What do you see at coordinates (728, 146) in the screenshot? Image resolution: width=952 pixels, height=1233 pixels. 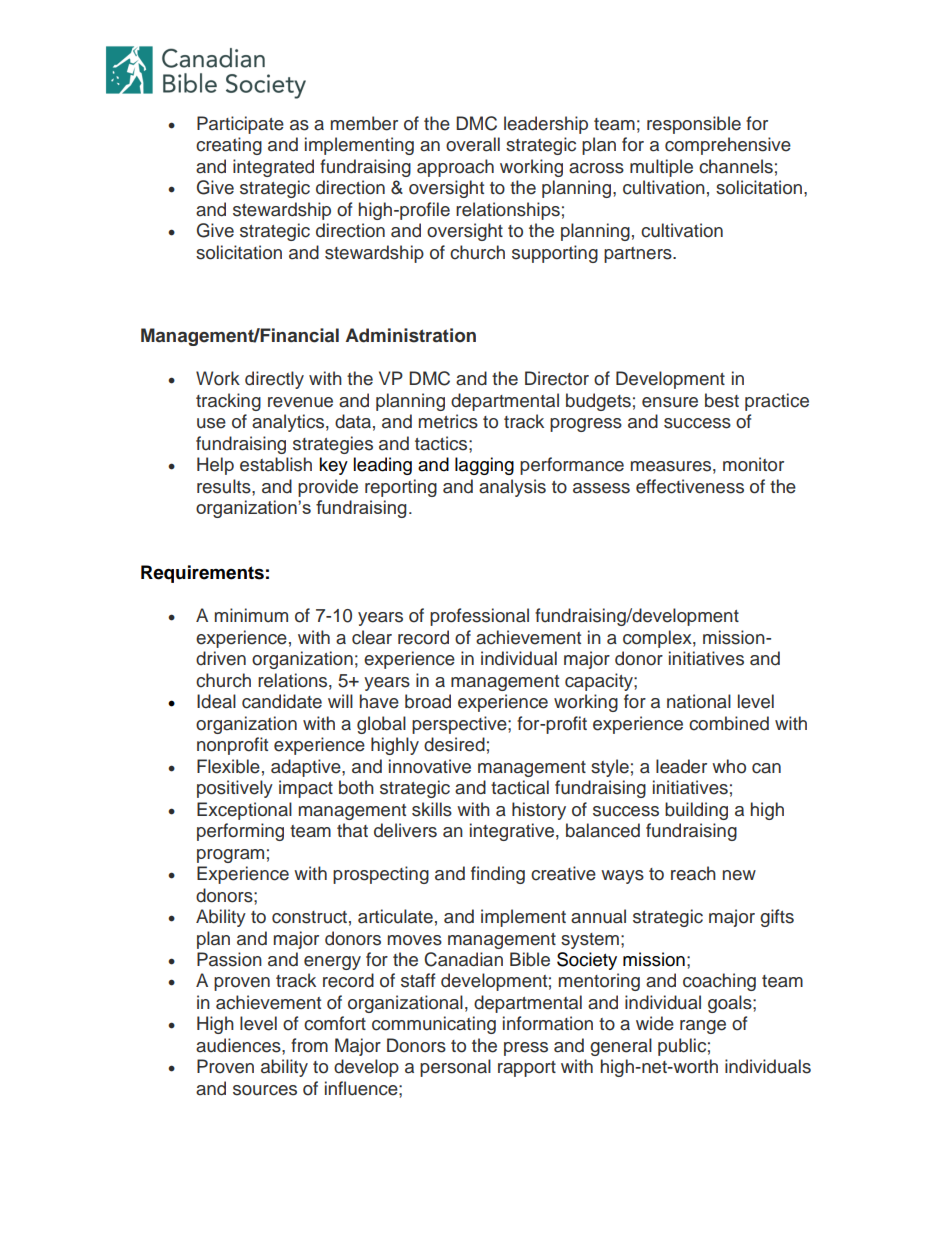 I see `comprehensive` at bounding box center [728, 146].
